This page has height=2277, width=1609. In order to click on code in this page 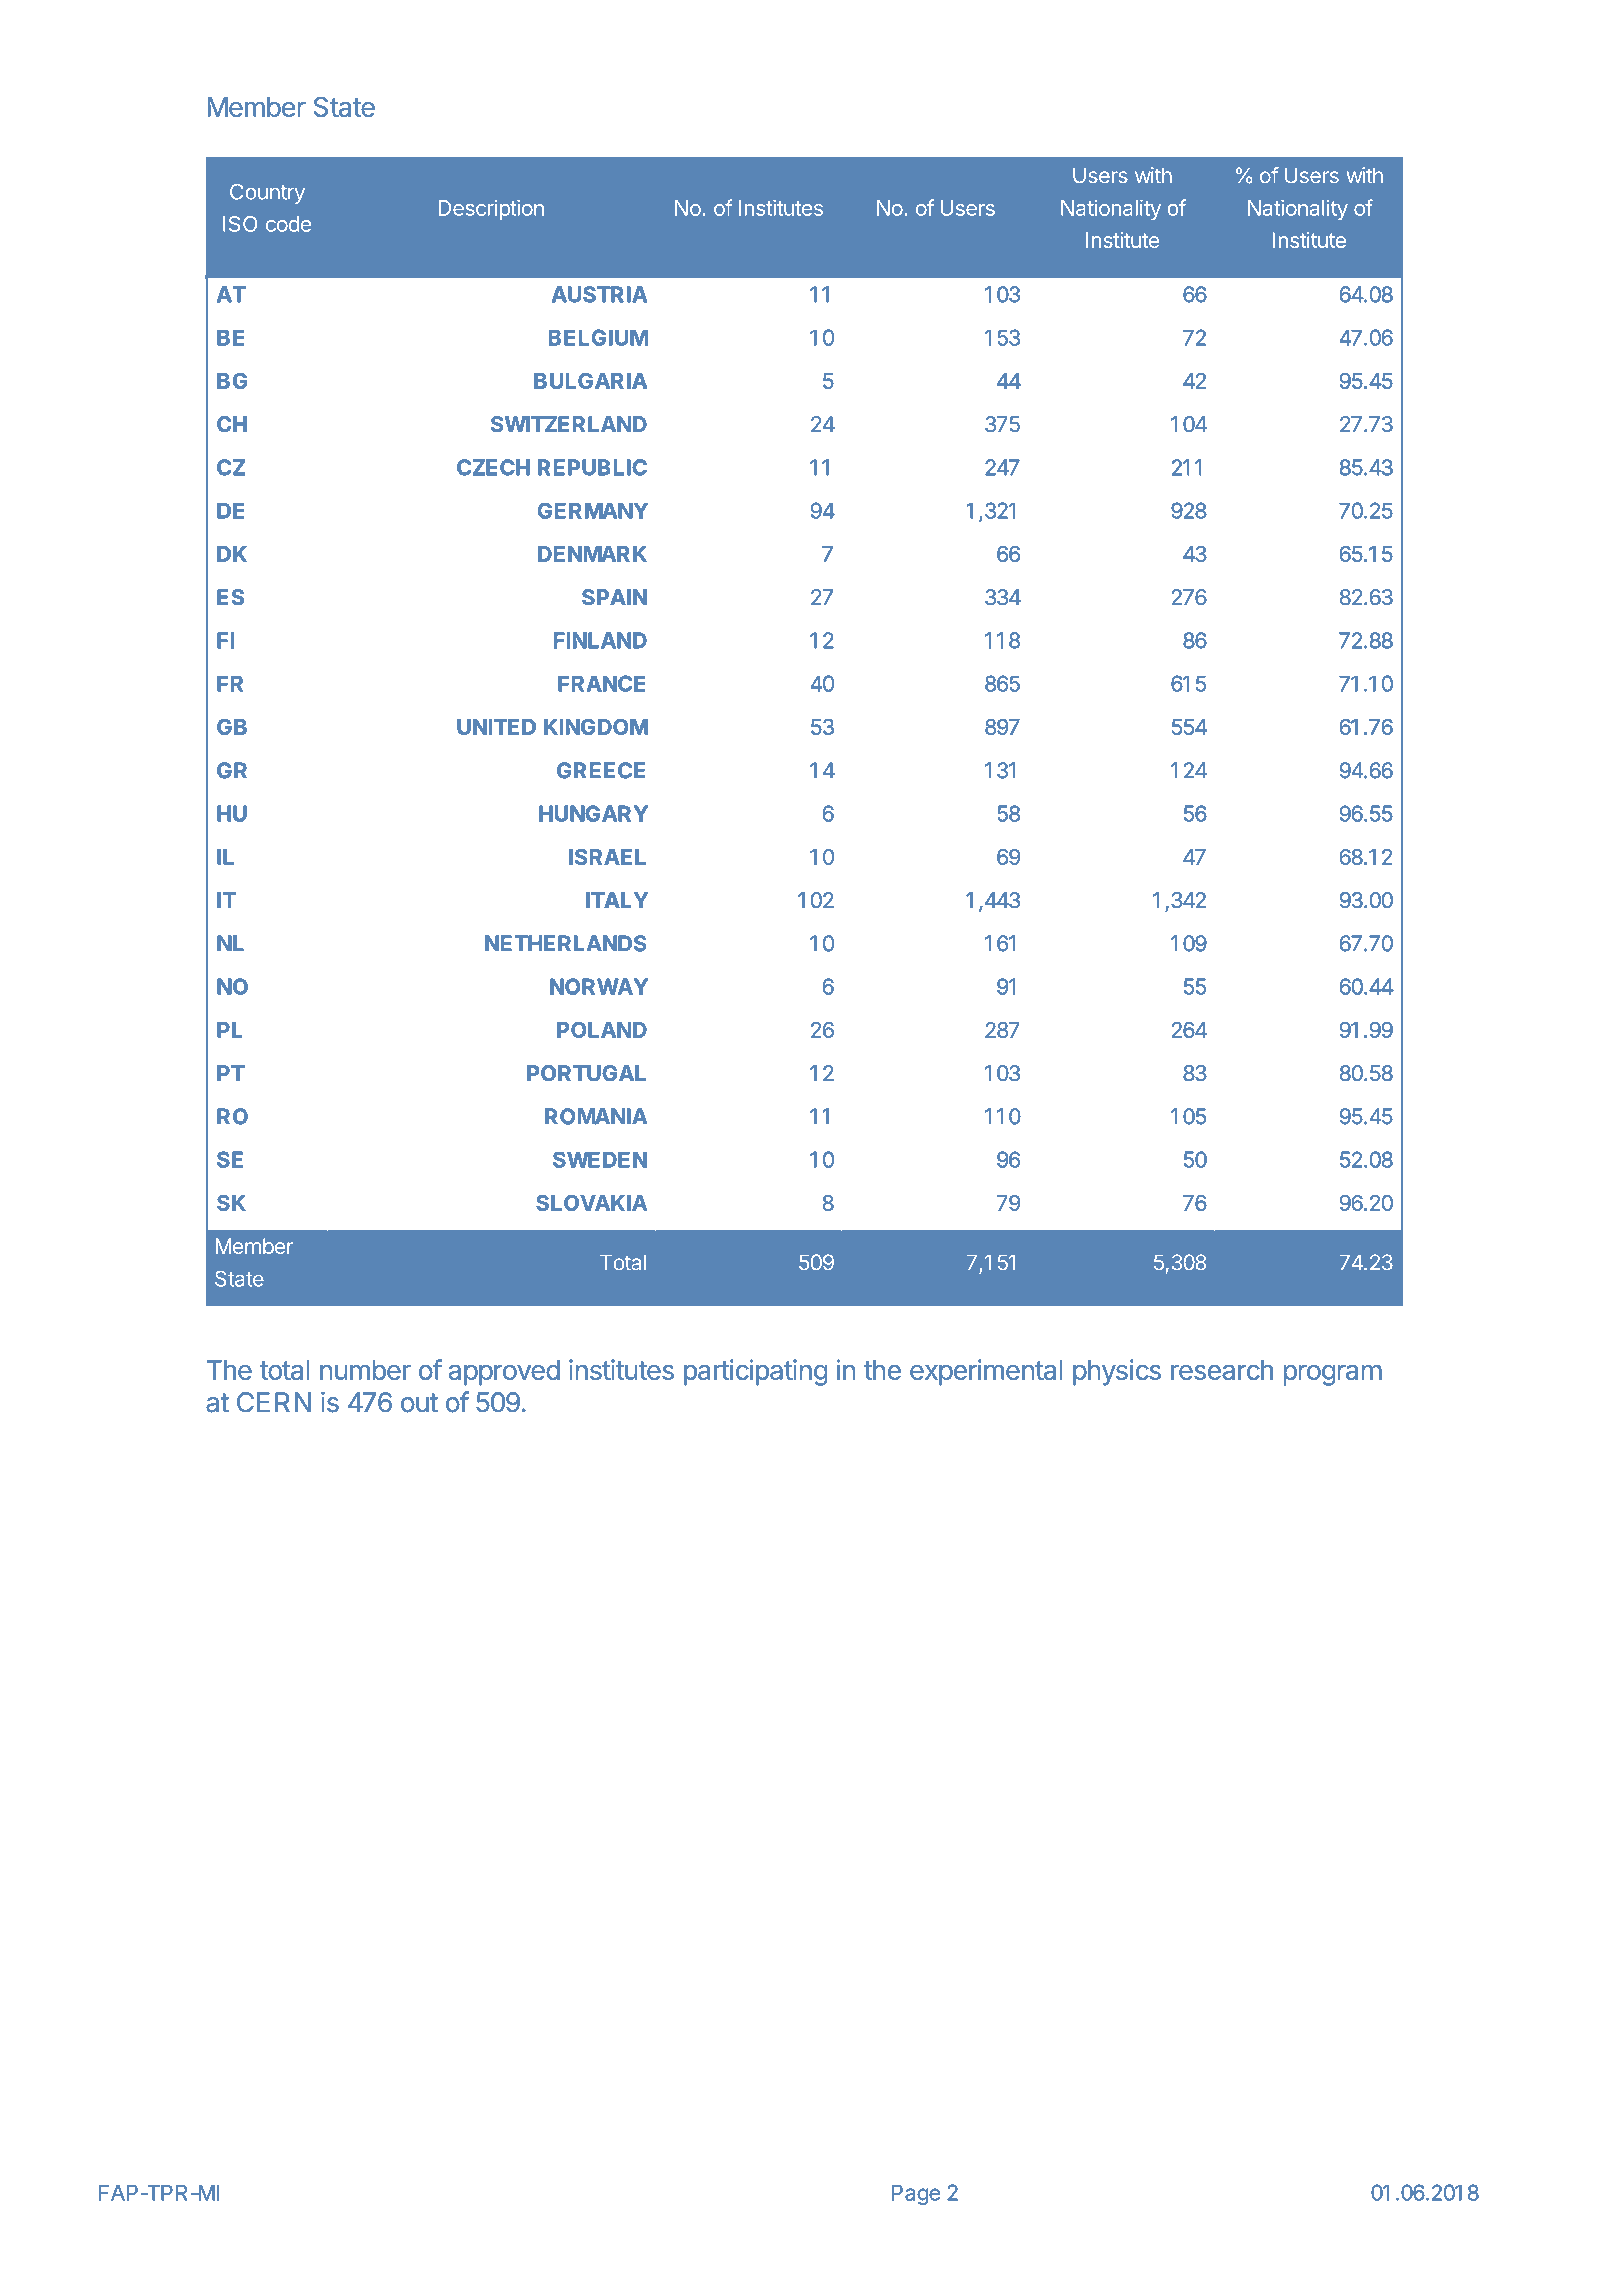, I will do `click(288, 224)`.
